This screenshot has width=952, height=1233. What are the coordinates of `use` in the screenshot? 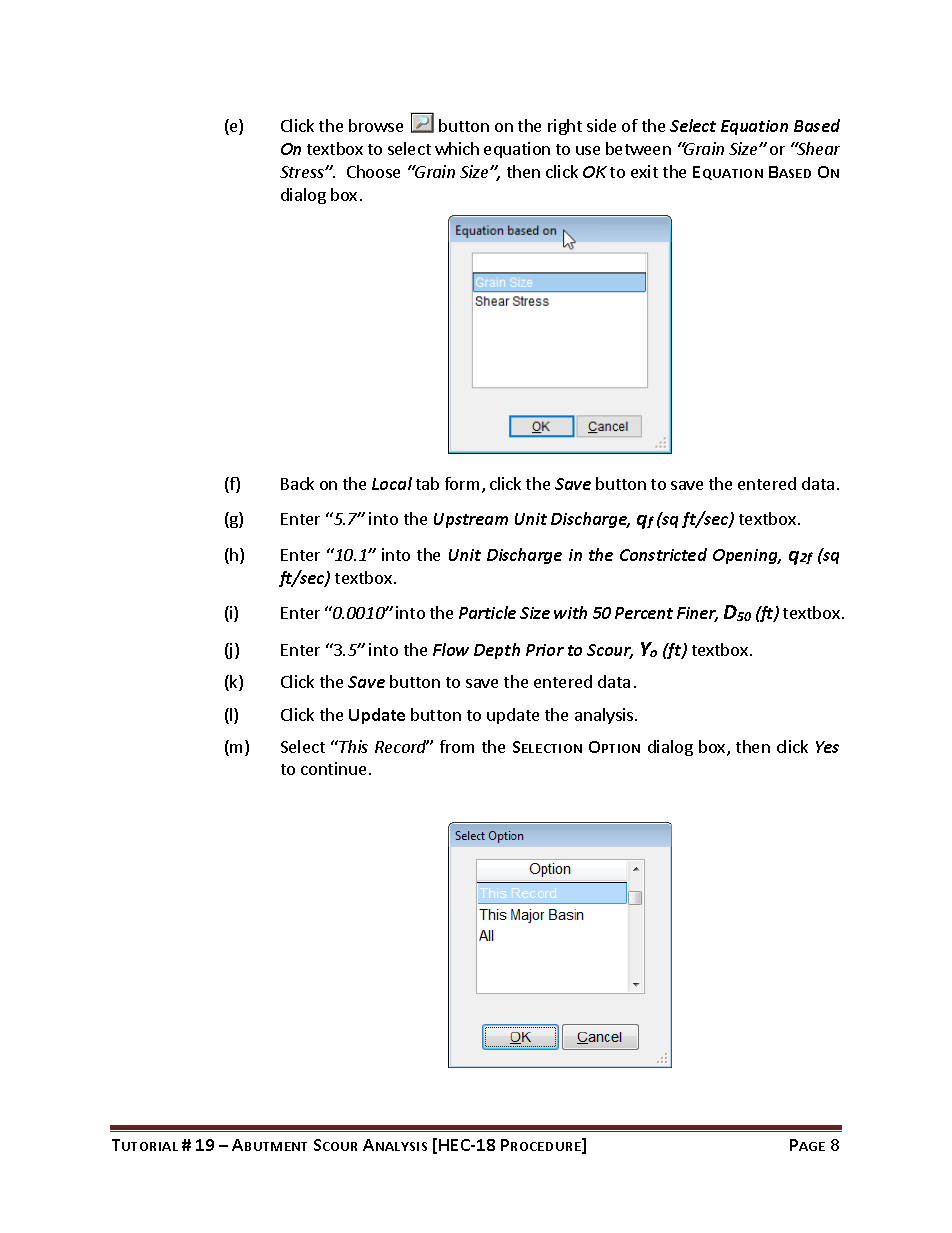 It's located at (588, 150).
